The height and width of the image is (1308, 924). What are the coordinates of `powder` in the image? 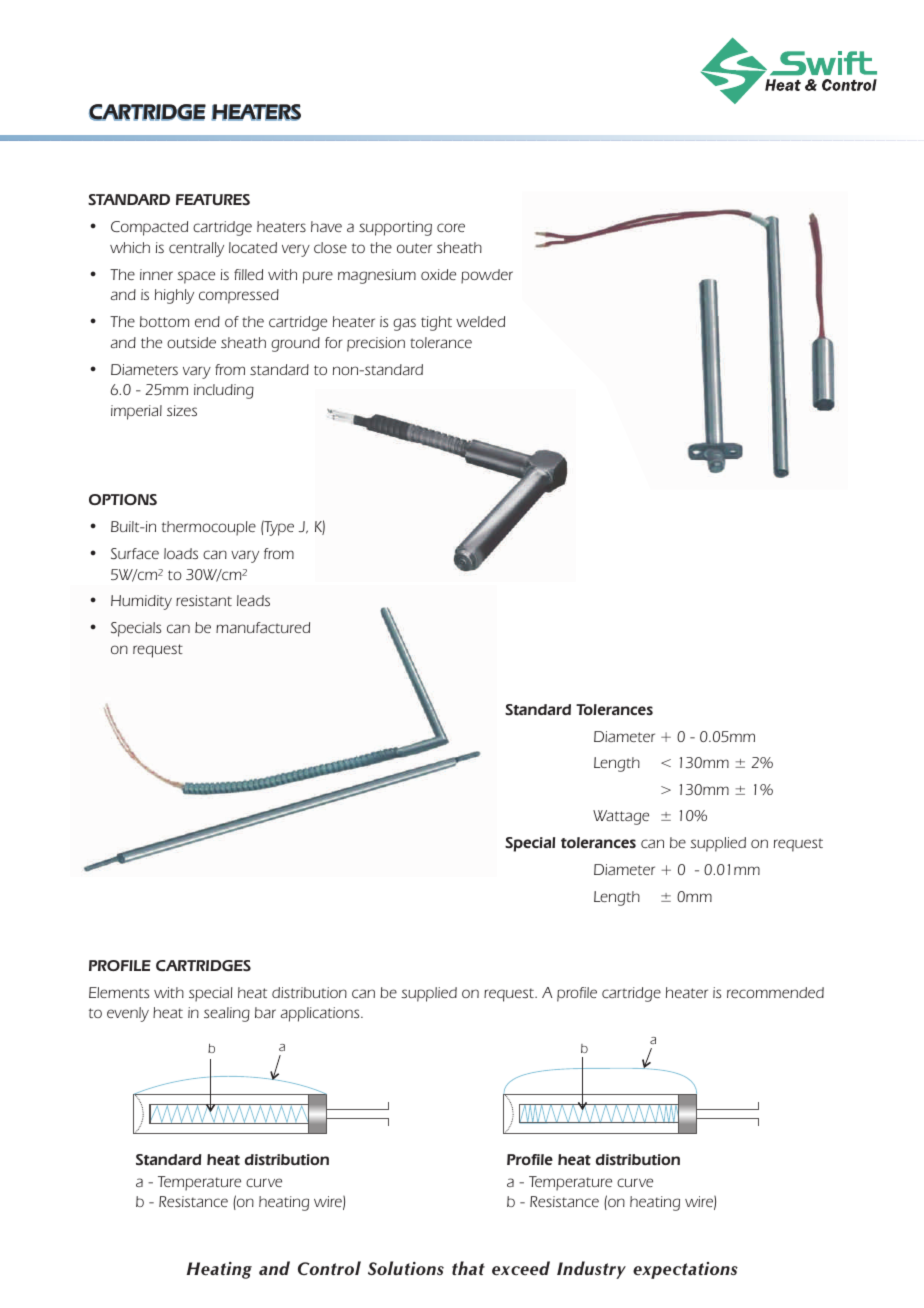 It's located at (487, 276).
